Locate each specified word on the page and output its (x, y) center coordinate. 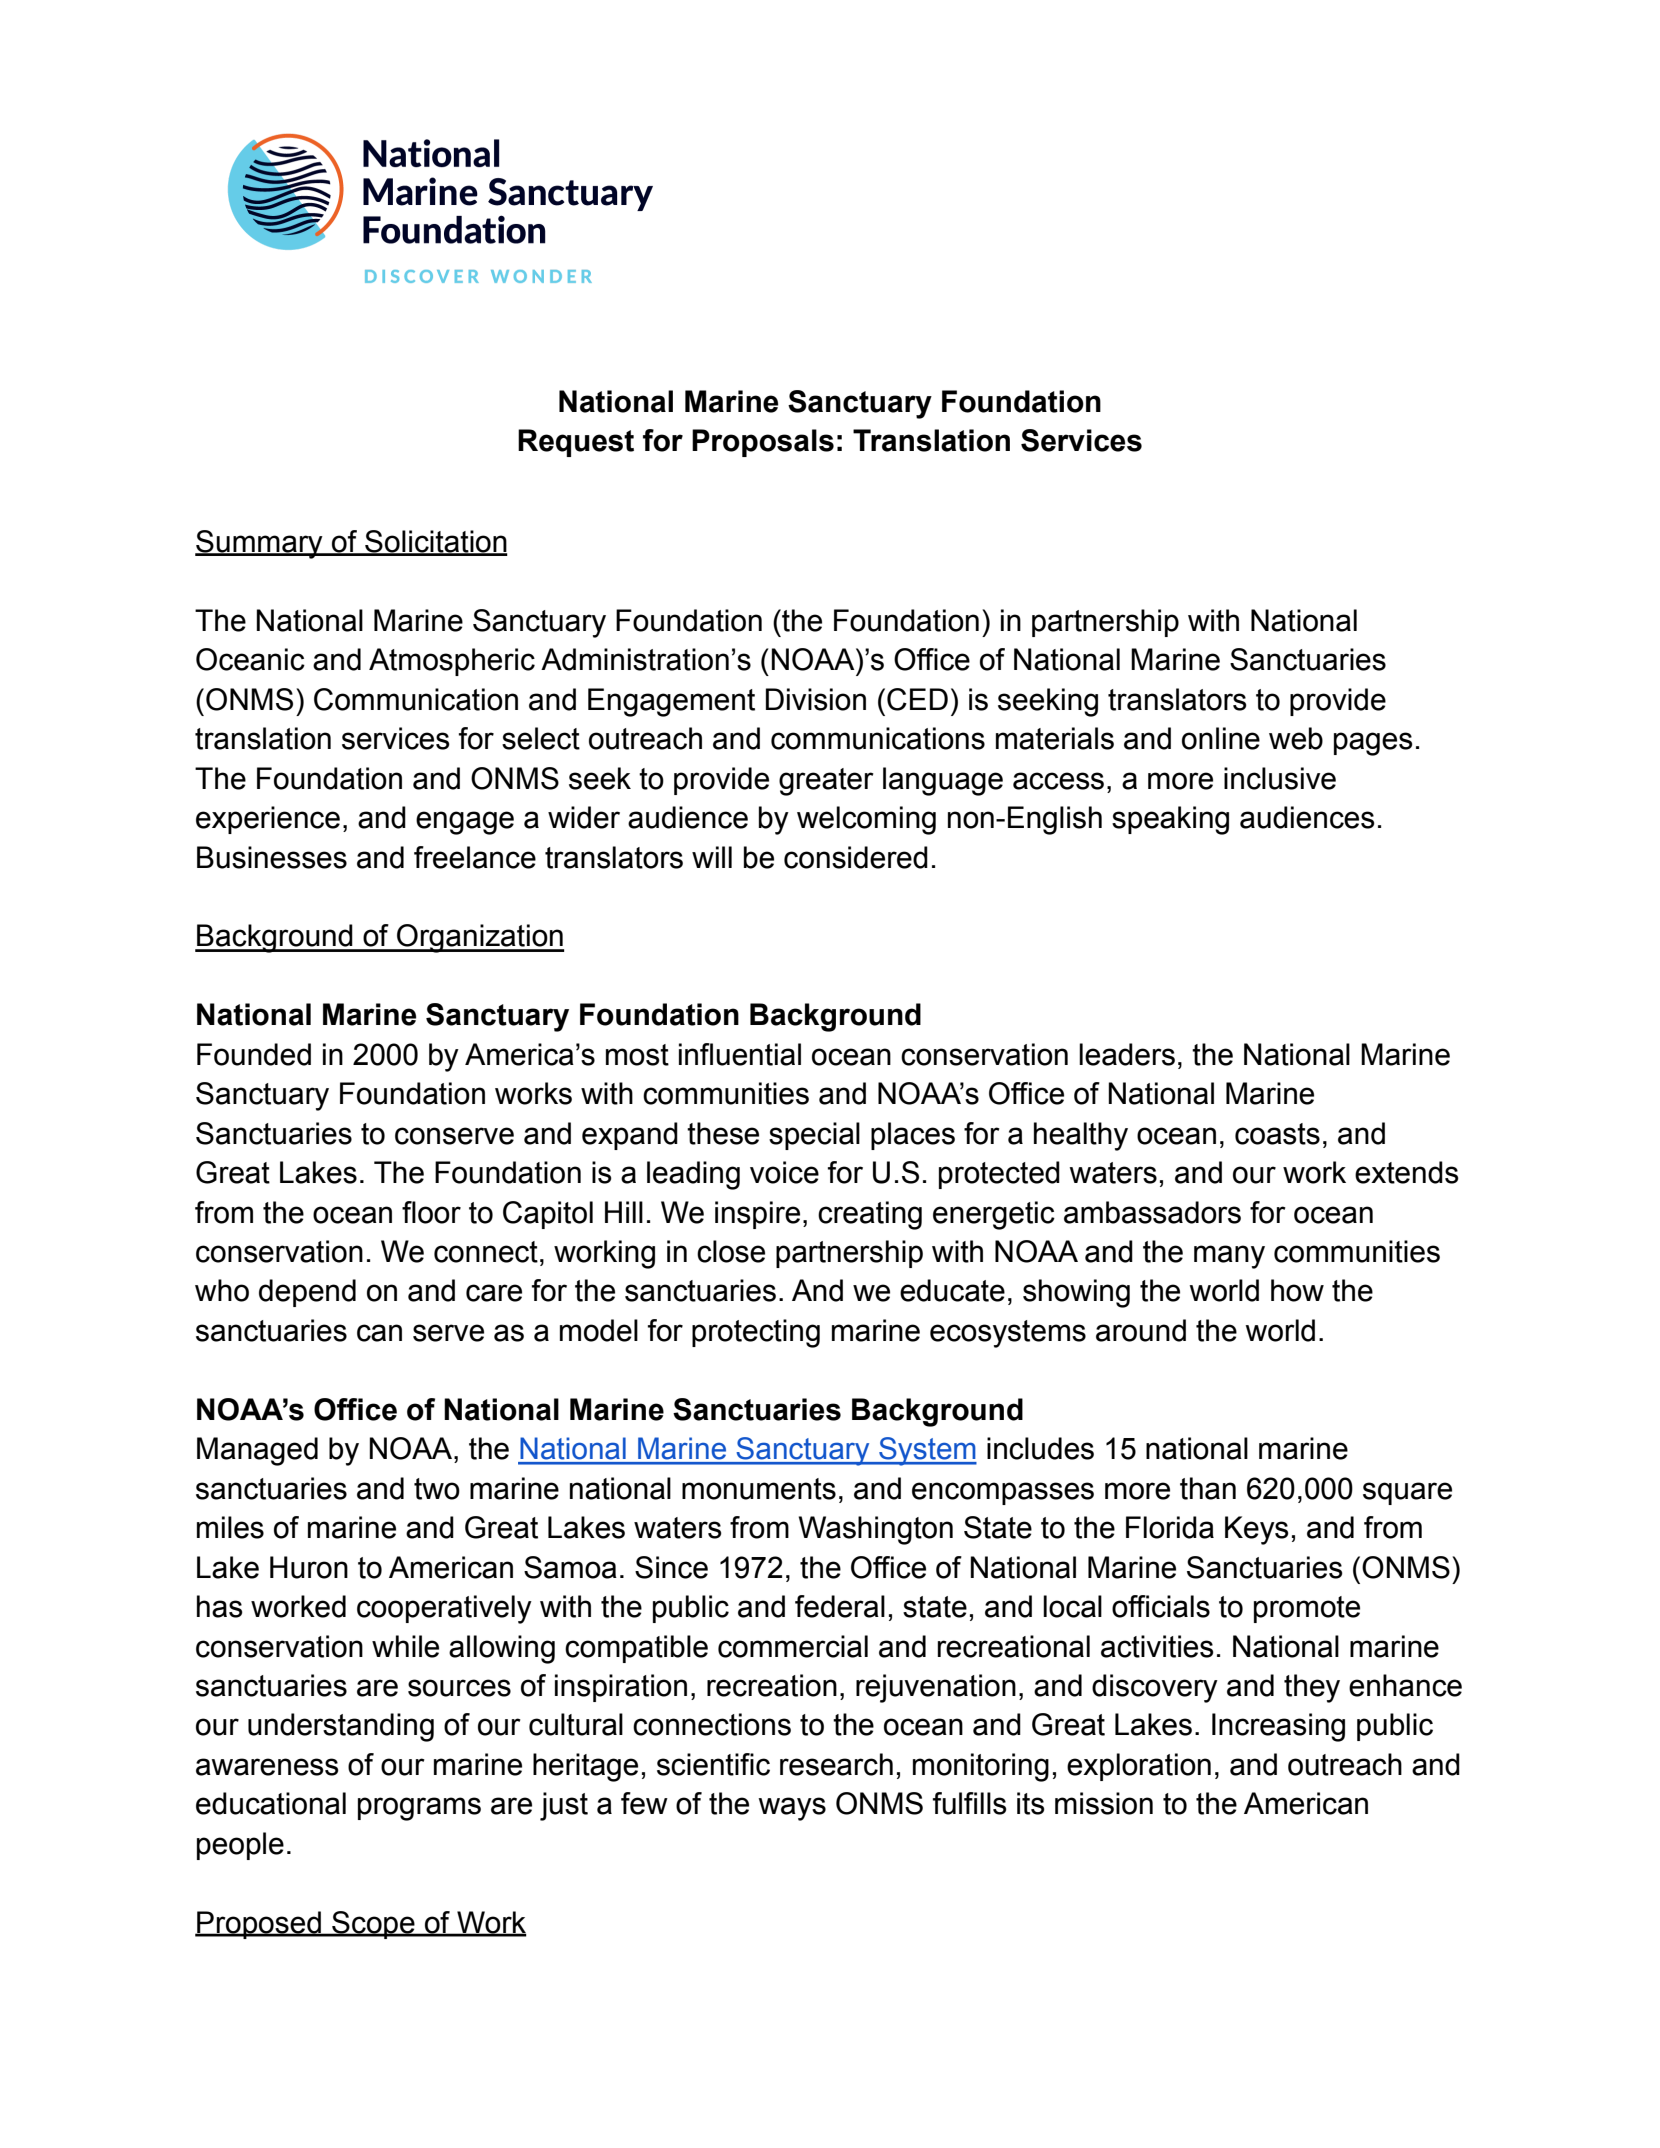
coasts (1277, 1134)
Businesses (272, 857)
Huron (309, 1567)
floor (431, 1212)
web (1296, 738)
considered (856, 857)
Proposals (763, 443)
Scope (373, 1925)
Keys (1257, 1530)
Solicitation (435, 542)
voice (784, 1172)
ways (792, 1809)
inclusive (1280, 778)
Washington (876, 1530)
